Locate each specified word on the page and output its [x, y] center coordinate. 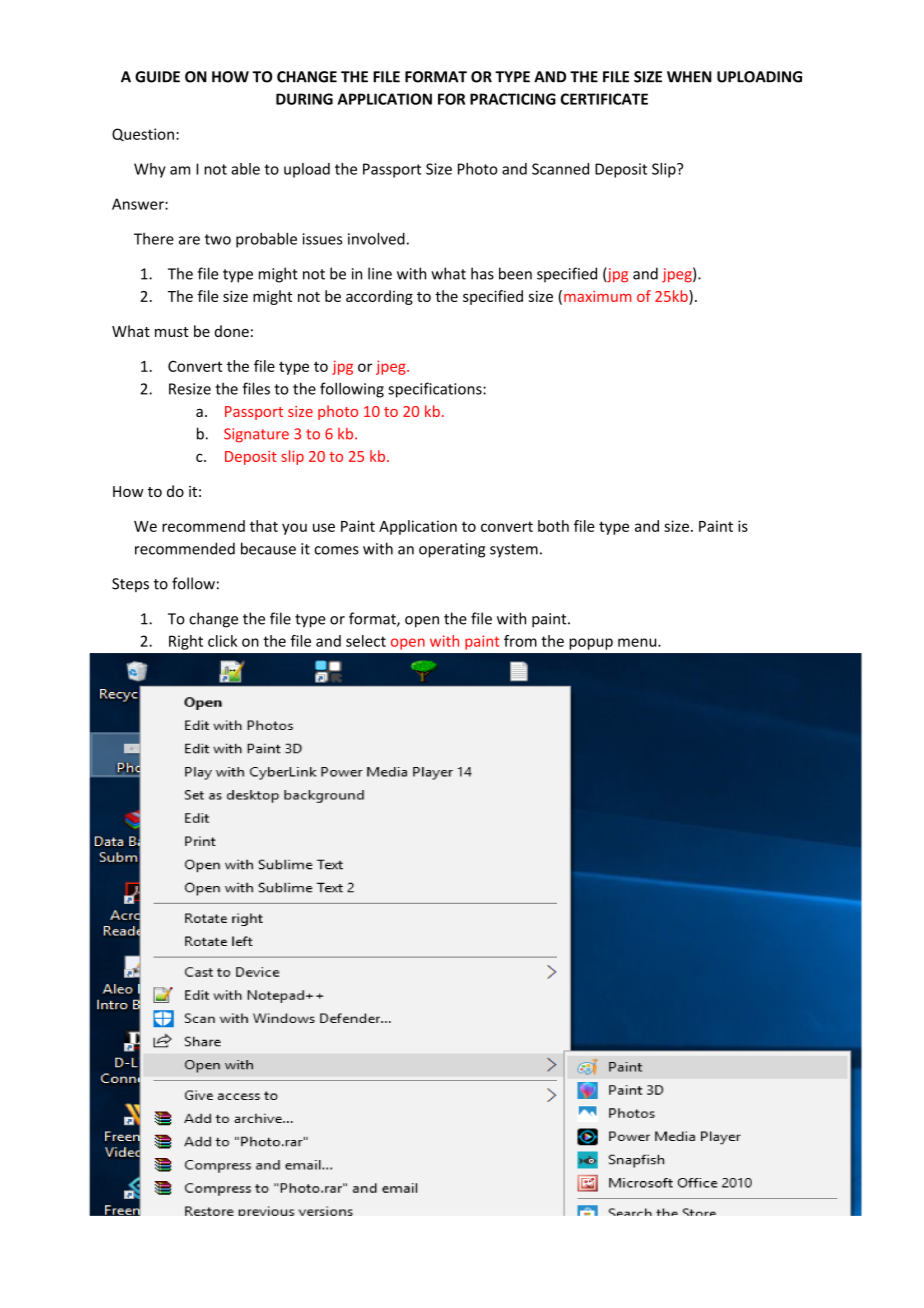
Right [186, 642]
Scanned [560, 169]
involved [376, 238]
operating [452, 550]
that [264, 526]
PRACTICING [513, 99]
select [366, 641]
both [553, 526]
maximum [597, 296]
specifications [436, 390]
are [189, 240]
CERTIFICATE [604, 99]
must [172, 332]
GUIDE [157, 77]
